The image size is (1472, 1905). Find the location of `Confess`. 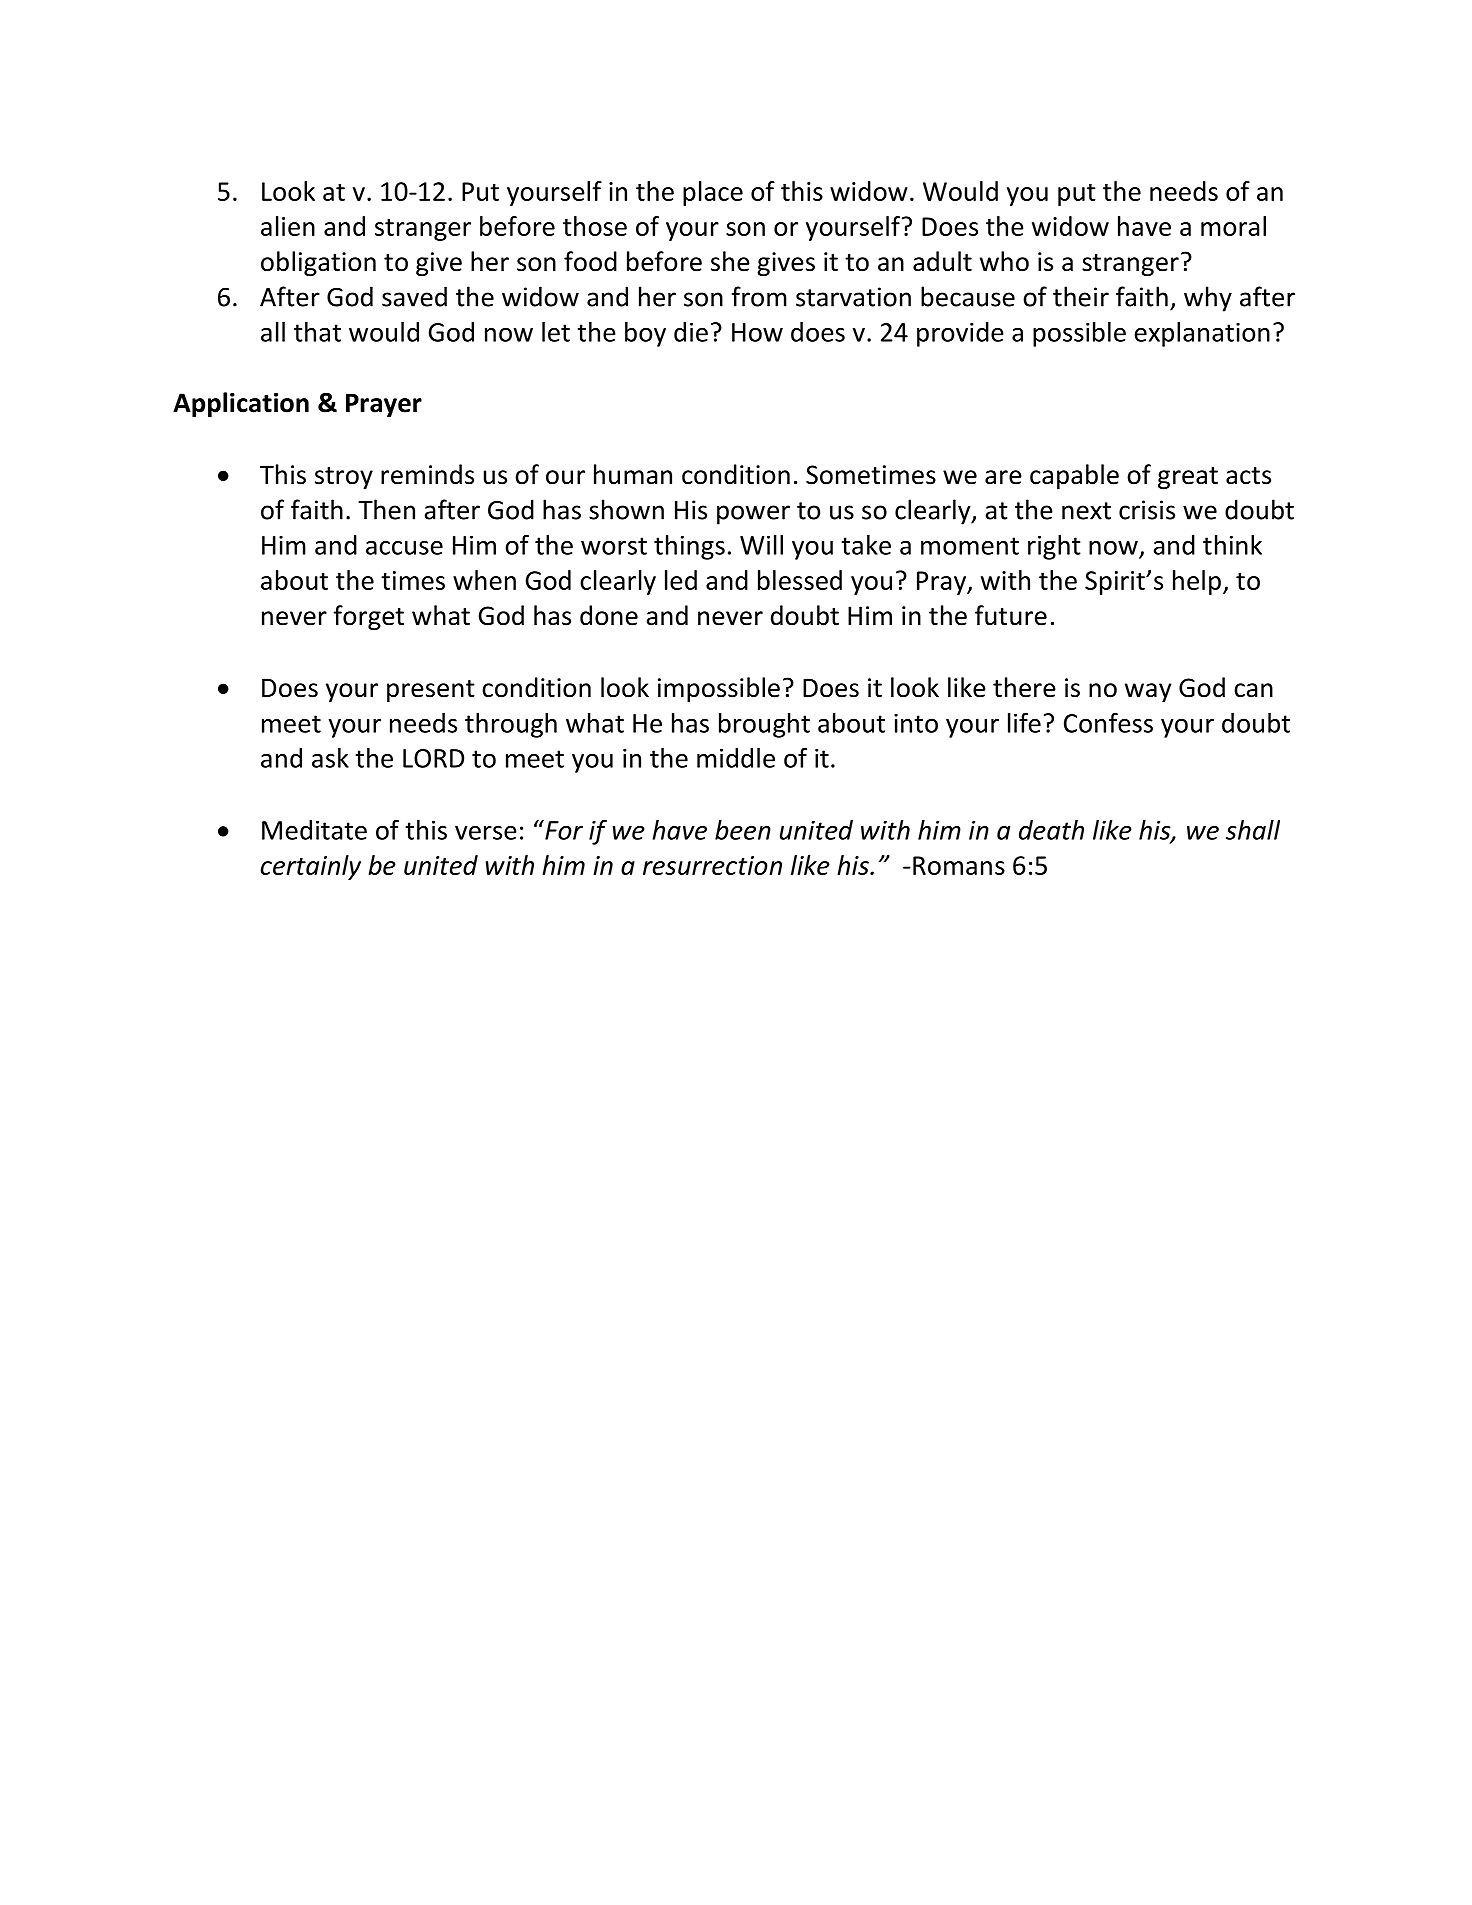

Confess is located at coordinates (1108, 722).
